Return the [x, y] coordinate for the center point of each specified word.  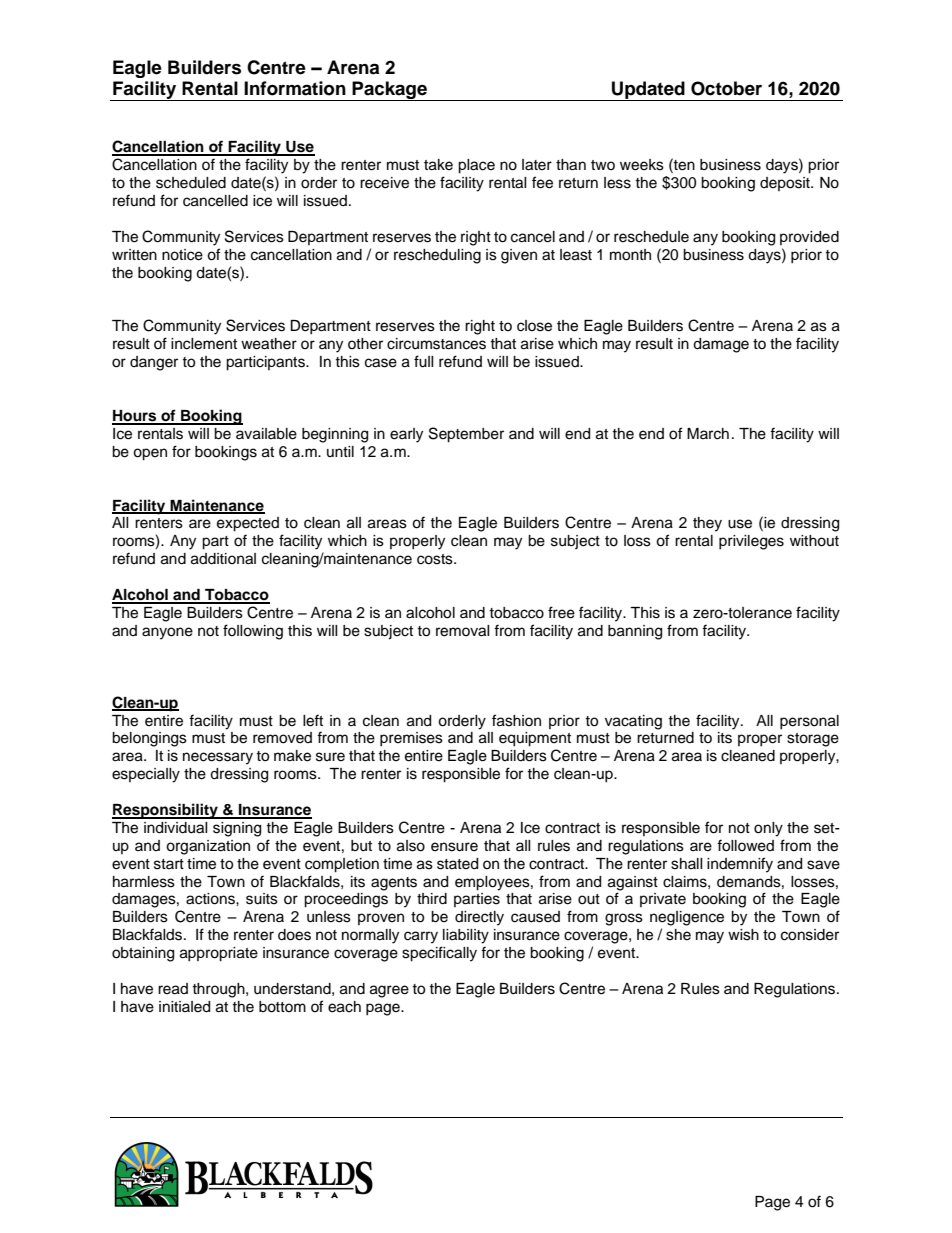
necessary [218, 758]
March [708, 434]
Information [295, 88]
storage [813, 740]
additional [223, 559]
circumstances [436, 344]
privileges [751, 542]
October [726, 88]
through [219, 990]
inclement [204, 344]
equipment [535, 739]
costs [436, 559]
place [476, 166]
